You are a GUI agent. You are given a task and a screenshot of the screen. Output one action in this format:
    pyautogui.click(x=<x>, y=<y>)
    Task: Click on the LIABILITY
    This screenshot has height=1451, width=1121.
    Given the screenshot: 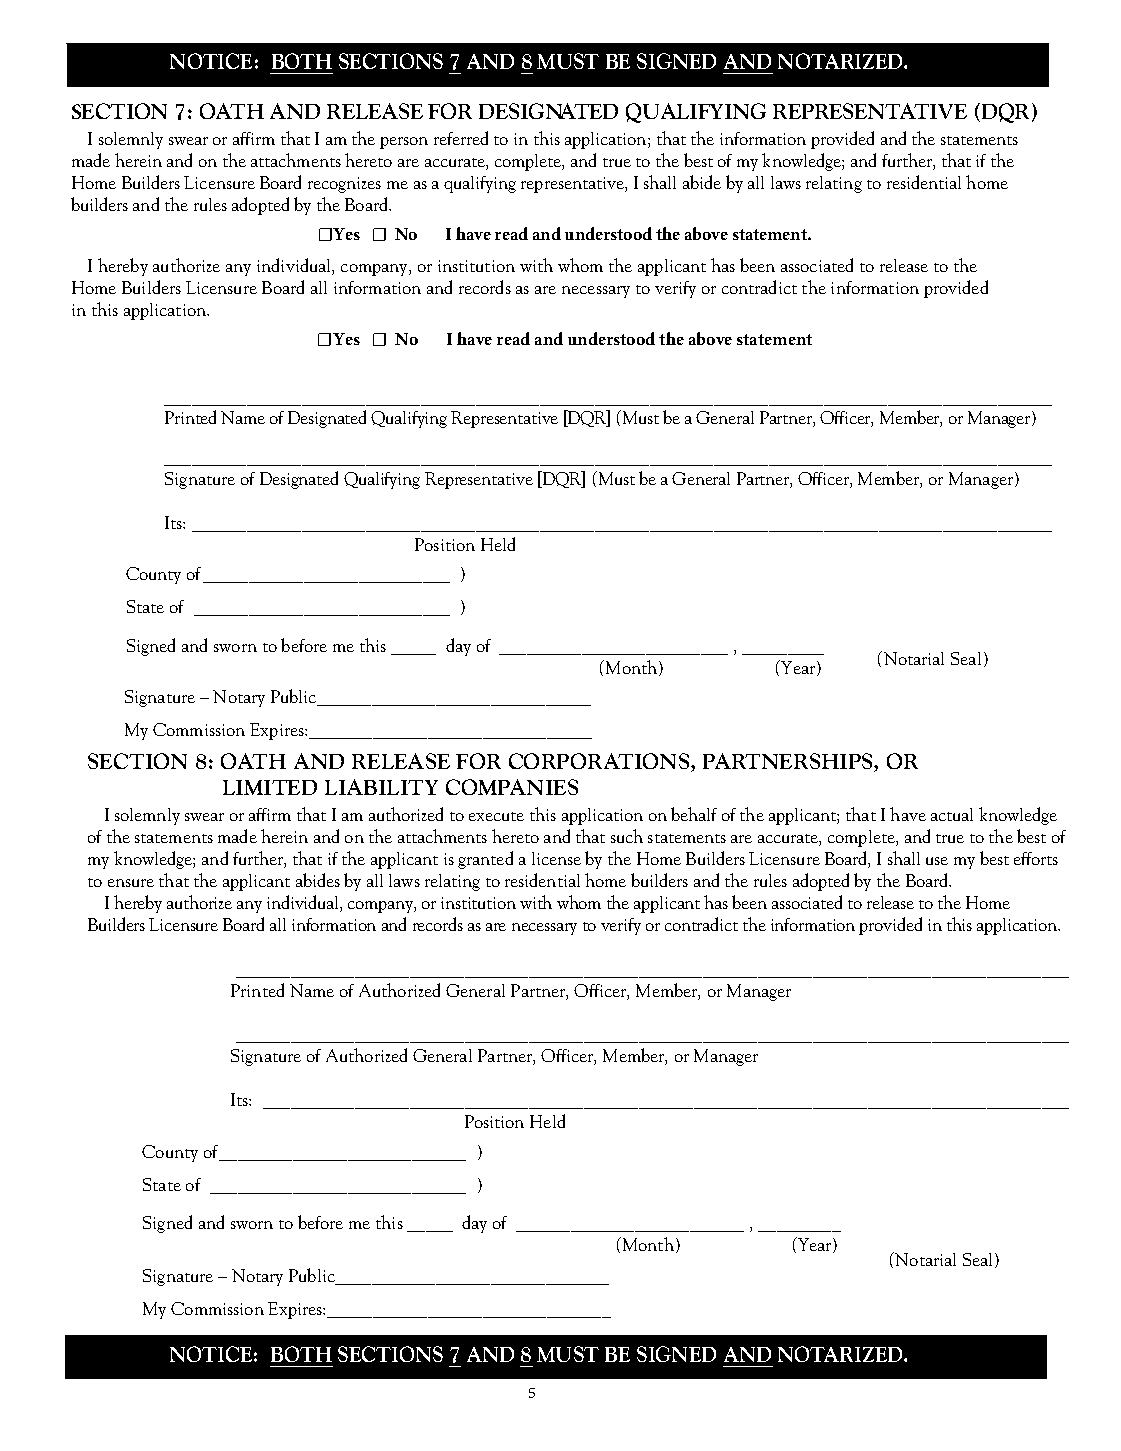 What is the action you would take?
    pyautogui.click(x=381, y=787)
